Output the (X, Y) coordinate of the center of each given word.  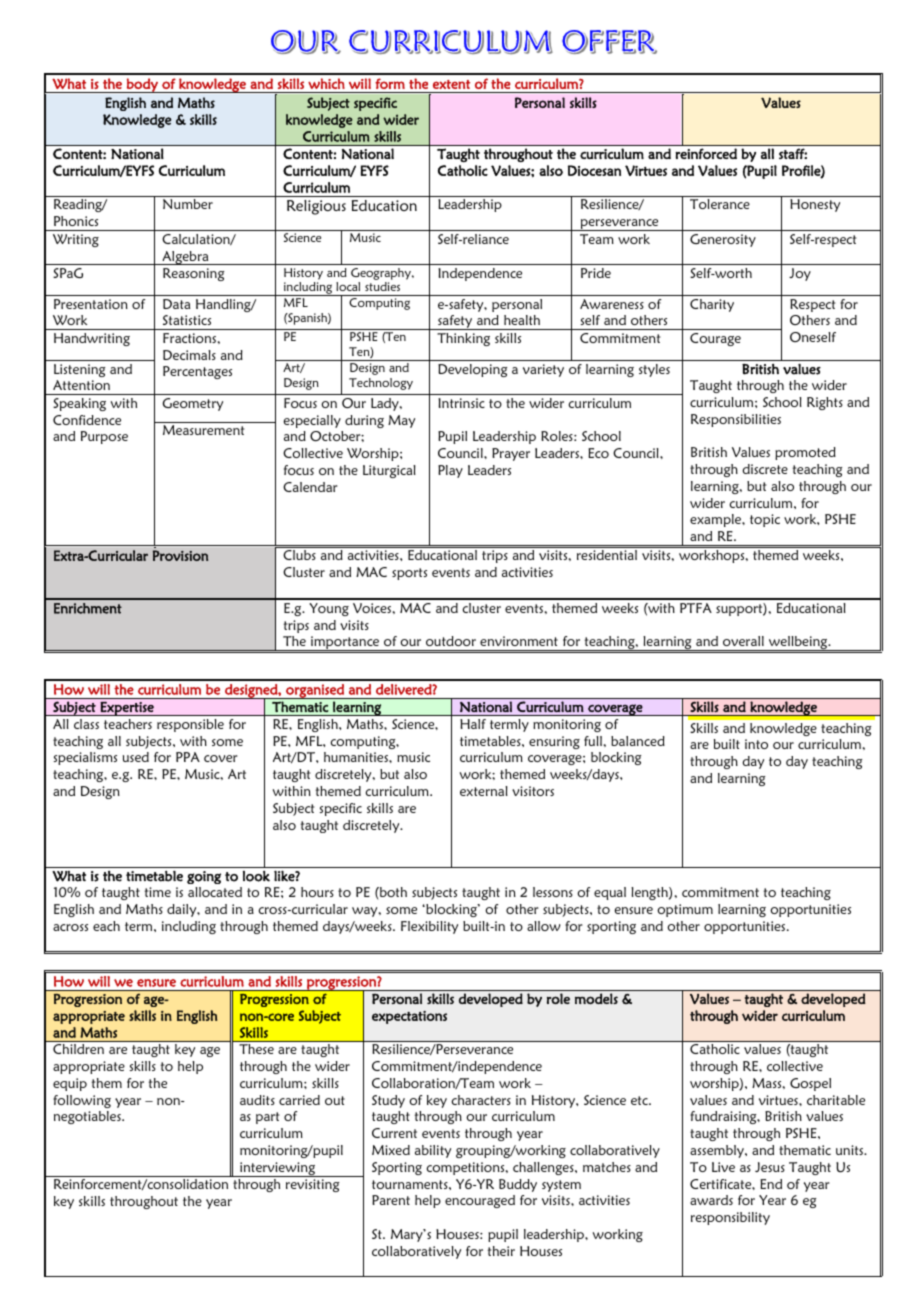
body (142, 85)
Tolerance (720, 204)
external (484, 791)
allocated (215, 892)
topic (765, 520)
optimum (685, 910)
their (501, 1251)
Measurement (204, 430)
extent (451, 84)
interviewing (277, 1169)
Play (450, 471)
